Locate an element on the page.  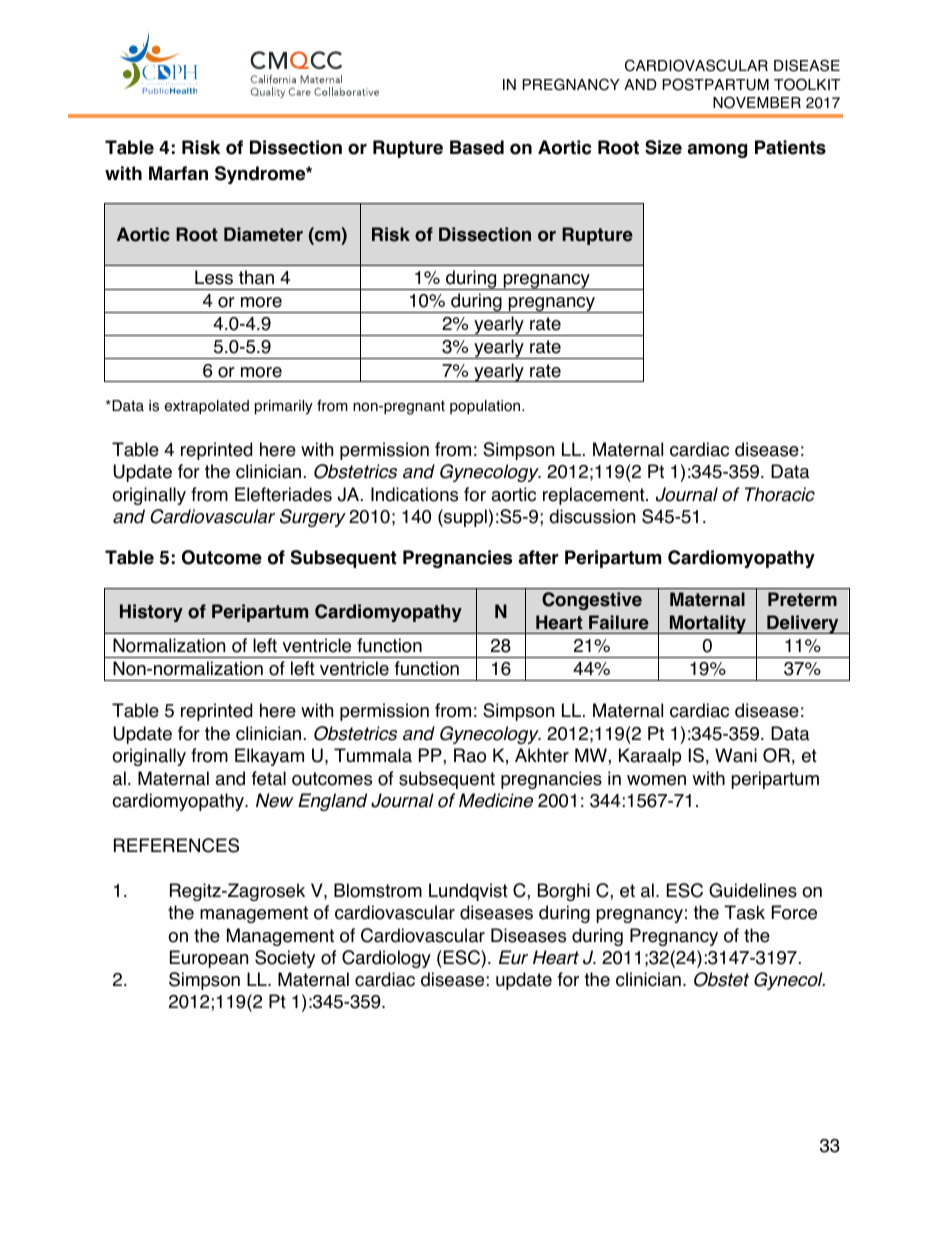
Mortality is located at coordinates (708, 624).
